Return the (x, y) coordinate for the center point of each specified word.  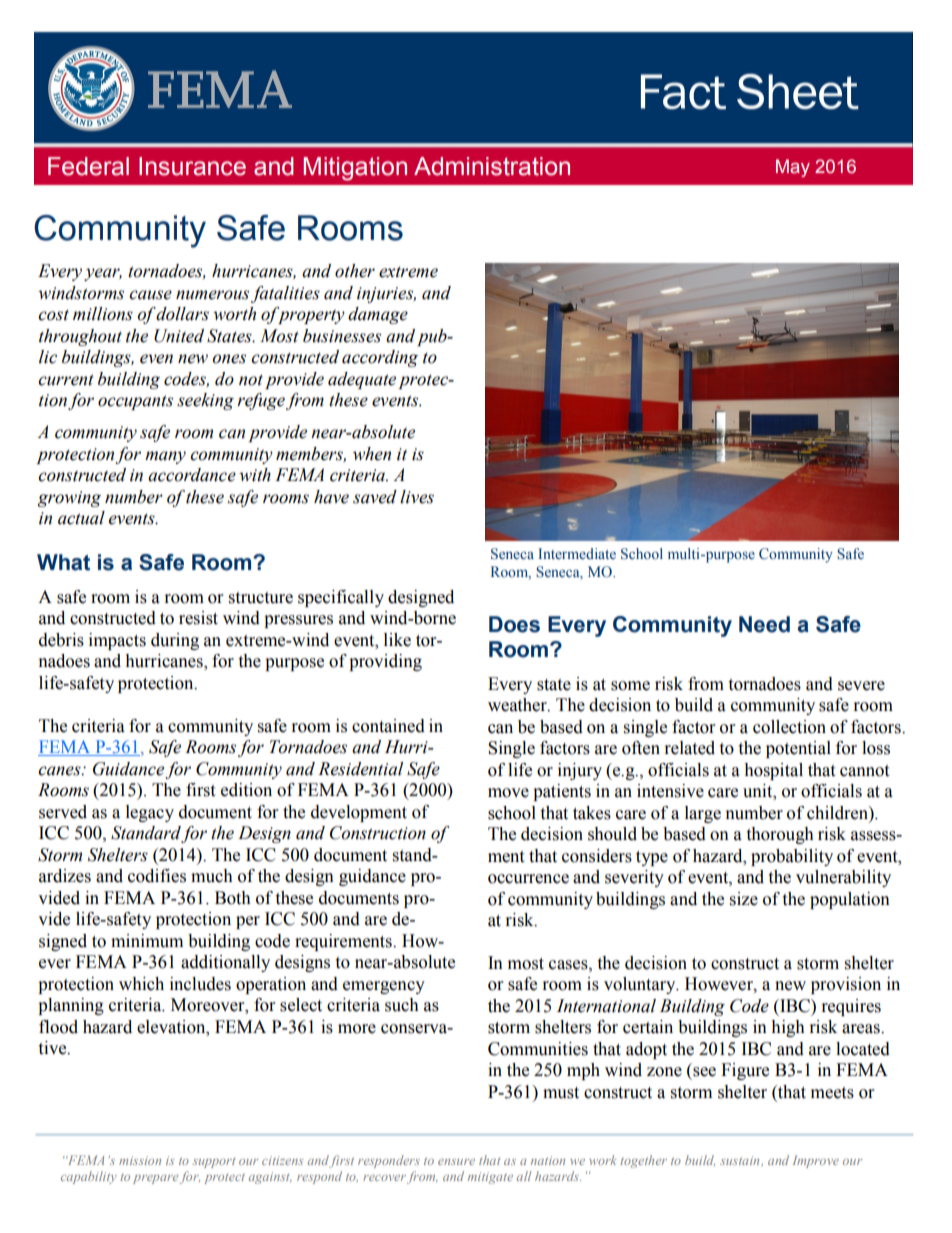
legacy (150, 813)
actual (81, 518)
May (793, 168)
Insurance (192, 166)
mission (140, 1160)
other (355, 271)
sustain (741, 1160)
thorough (780, 835)
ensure (456, 1162)
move (508, 793)
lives (417, 497)
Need (764, 624)
